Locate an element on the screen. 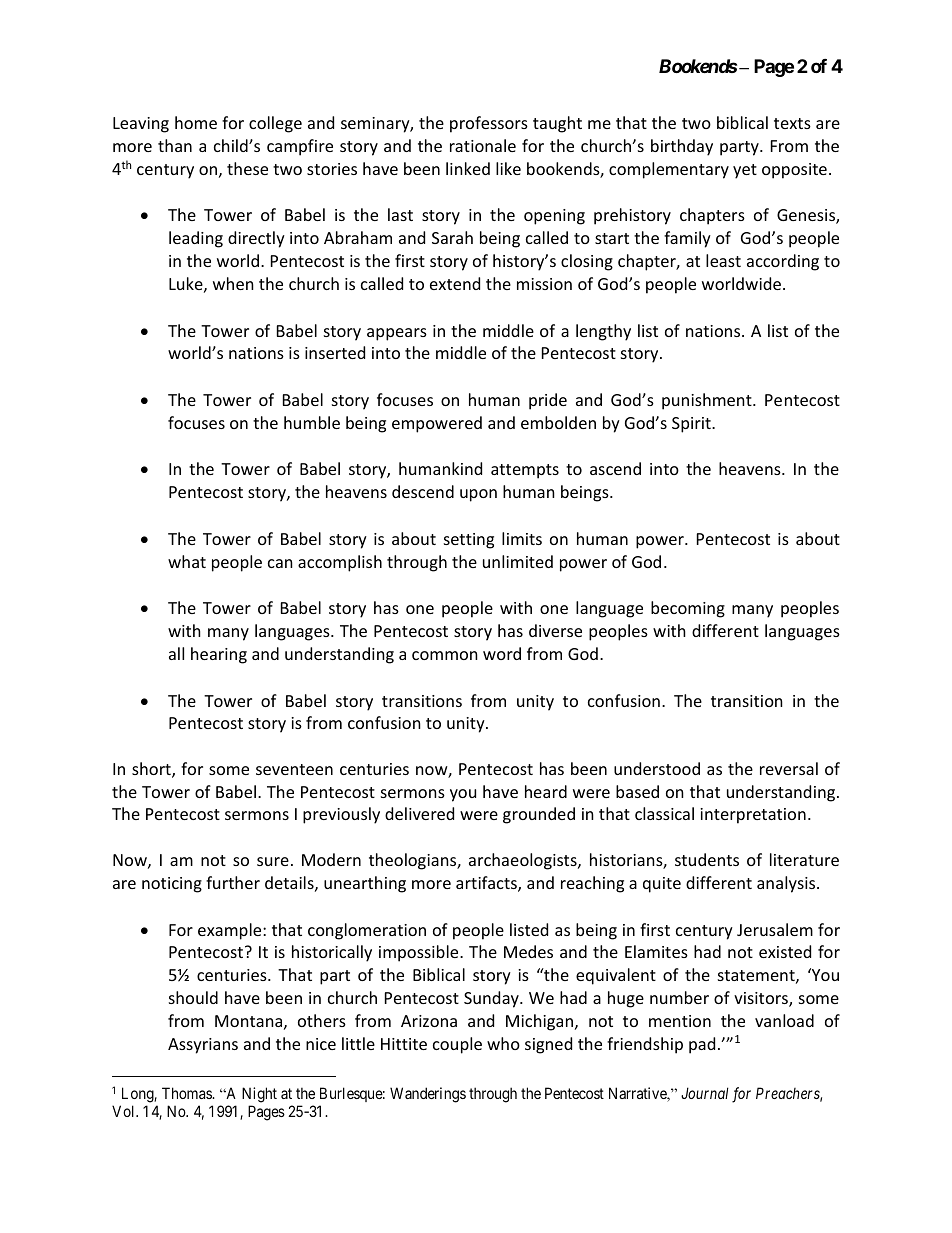 The height and width of the screenshot is (1233, 952). short is located at coordinates (152, 770).
